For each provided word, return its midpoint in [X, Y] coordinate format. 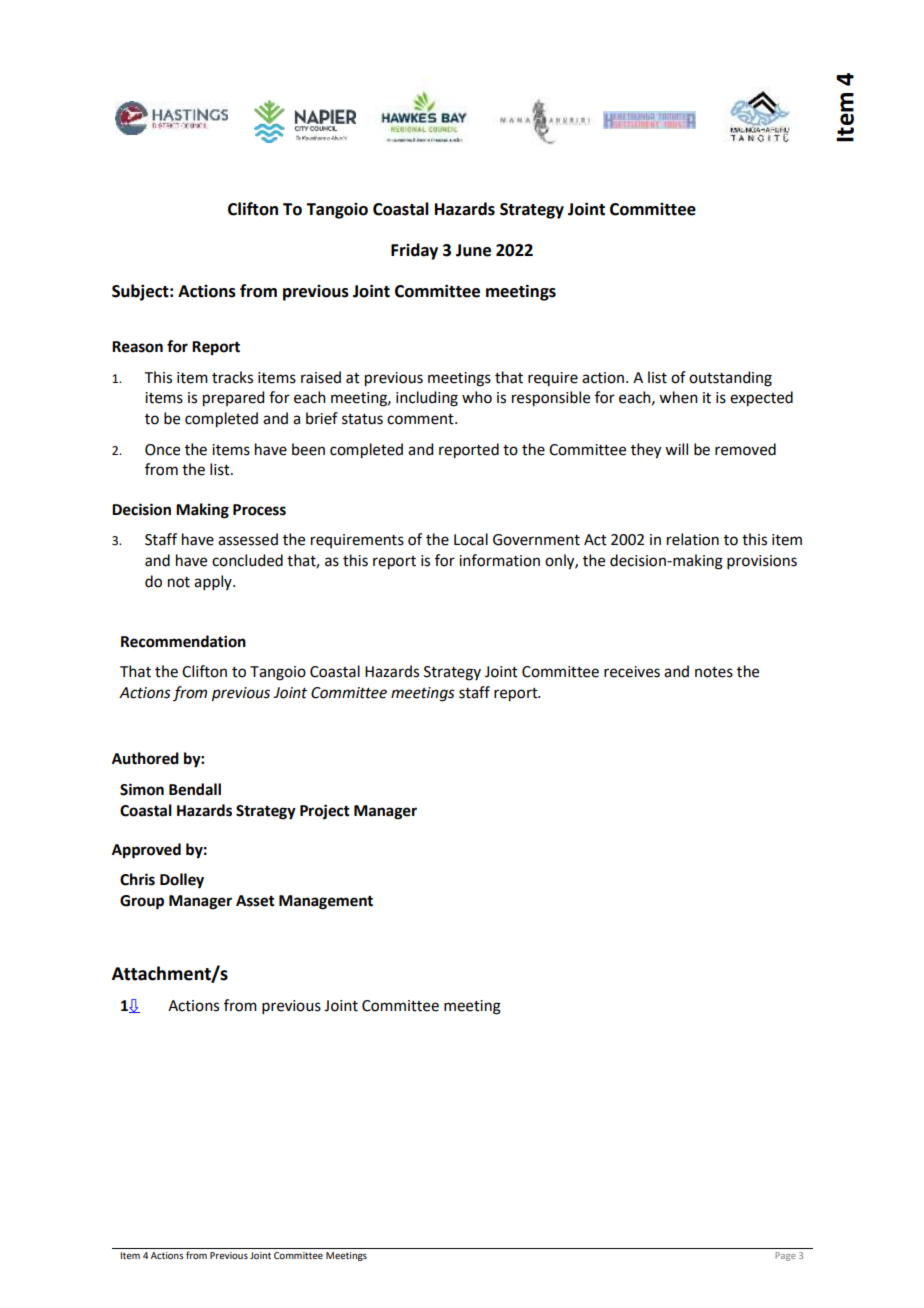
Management [326, 902]
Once [162, 450]
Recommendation [183, 641]
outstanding [730, 379]
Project [325, 812]
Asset [255, 901]
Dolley [182, 881]
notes [714, 672]
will [676, 449]
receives [632, 672]
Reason [137, 347]
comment [421, 419]
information [499, 560]
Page [785, 1256]
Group [142, 902]
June [473, 250]
